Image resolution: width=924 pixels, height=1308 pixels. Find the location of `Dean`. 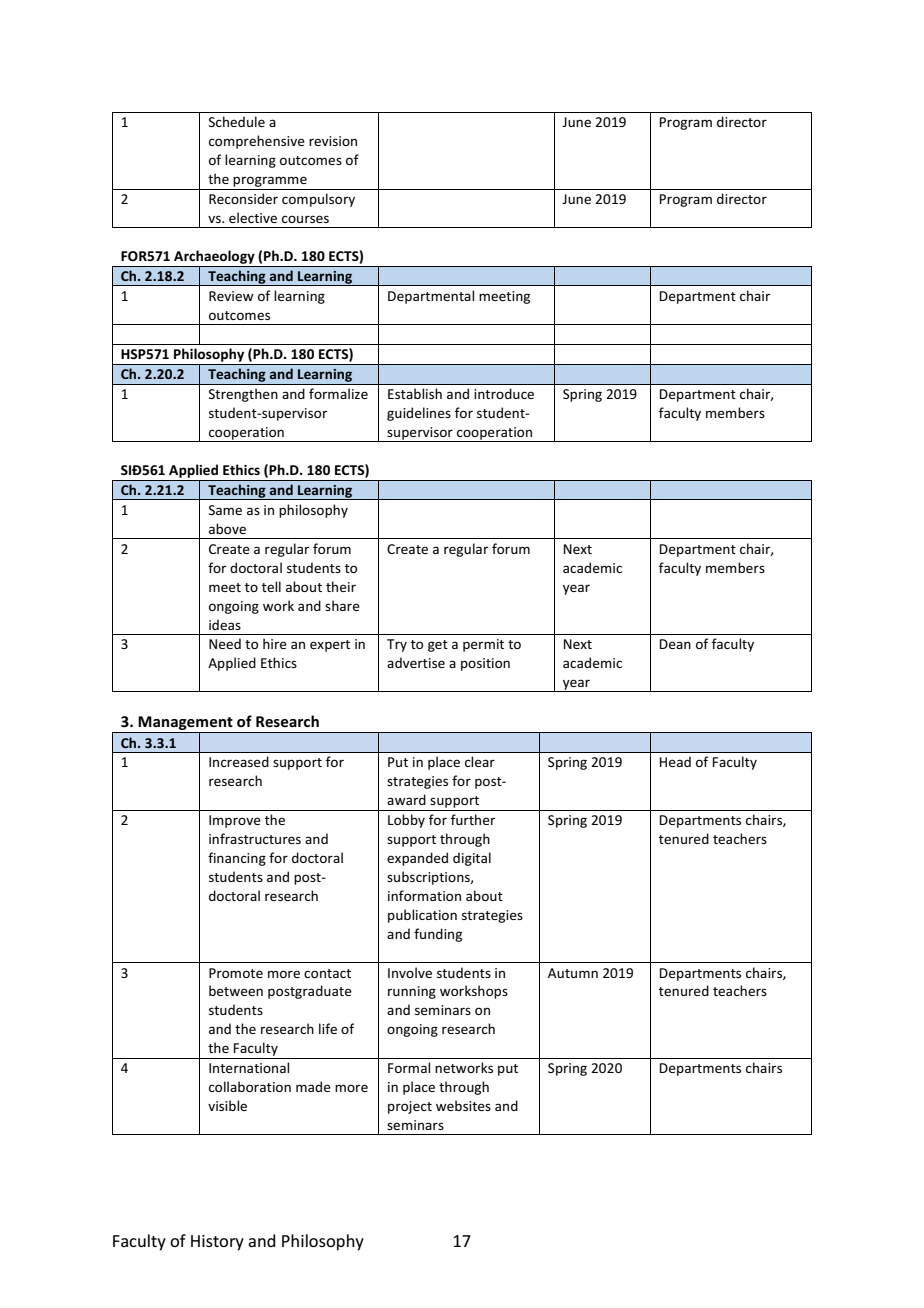

Dean is located at coordinates (675, 644).
